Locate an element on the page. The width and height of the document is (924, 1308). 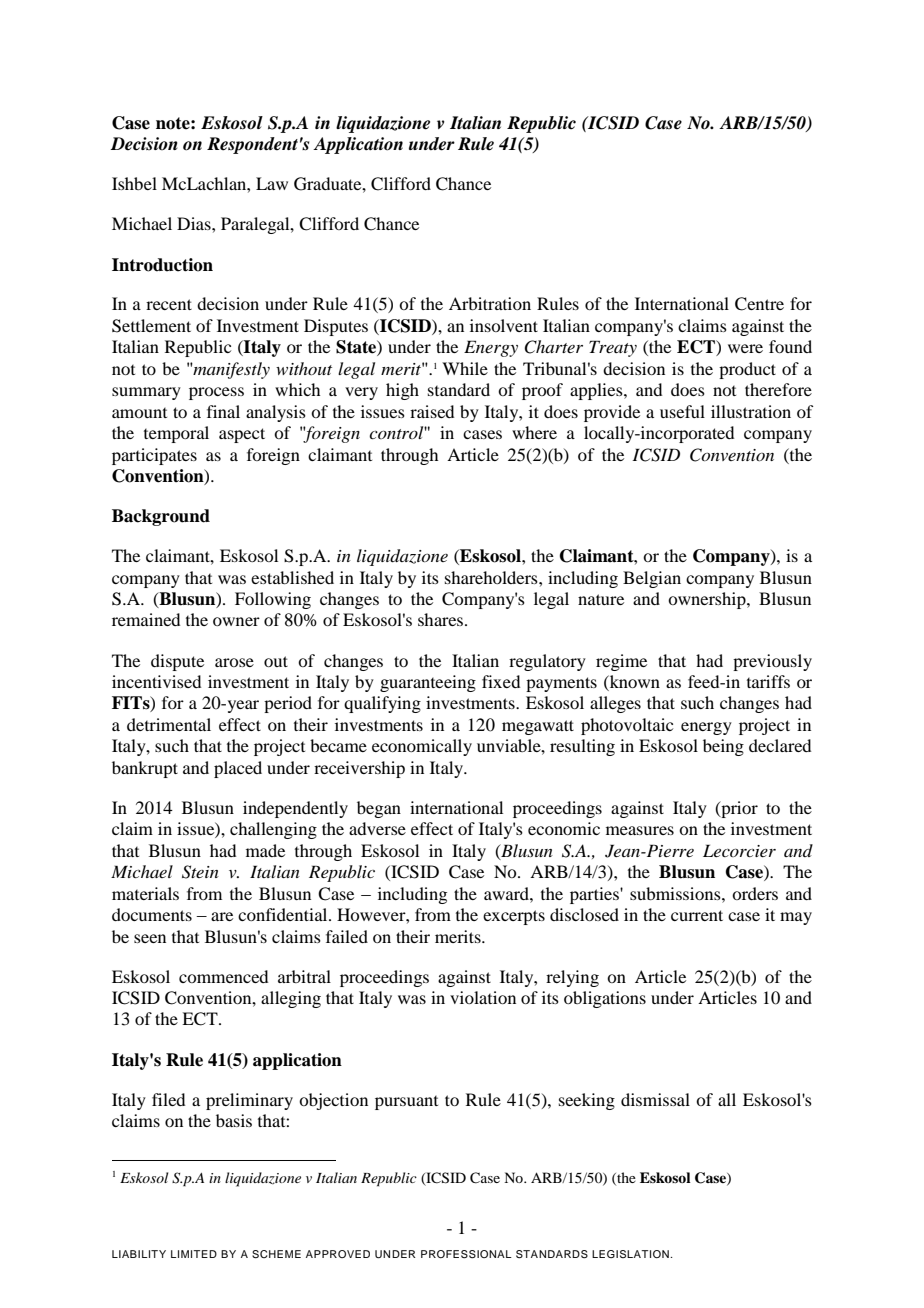
detrimental is located at coordinates (169, 724).
